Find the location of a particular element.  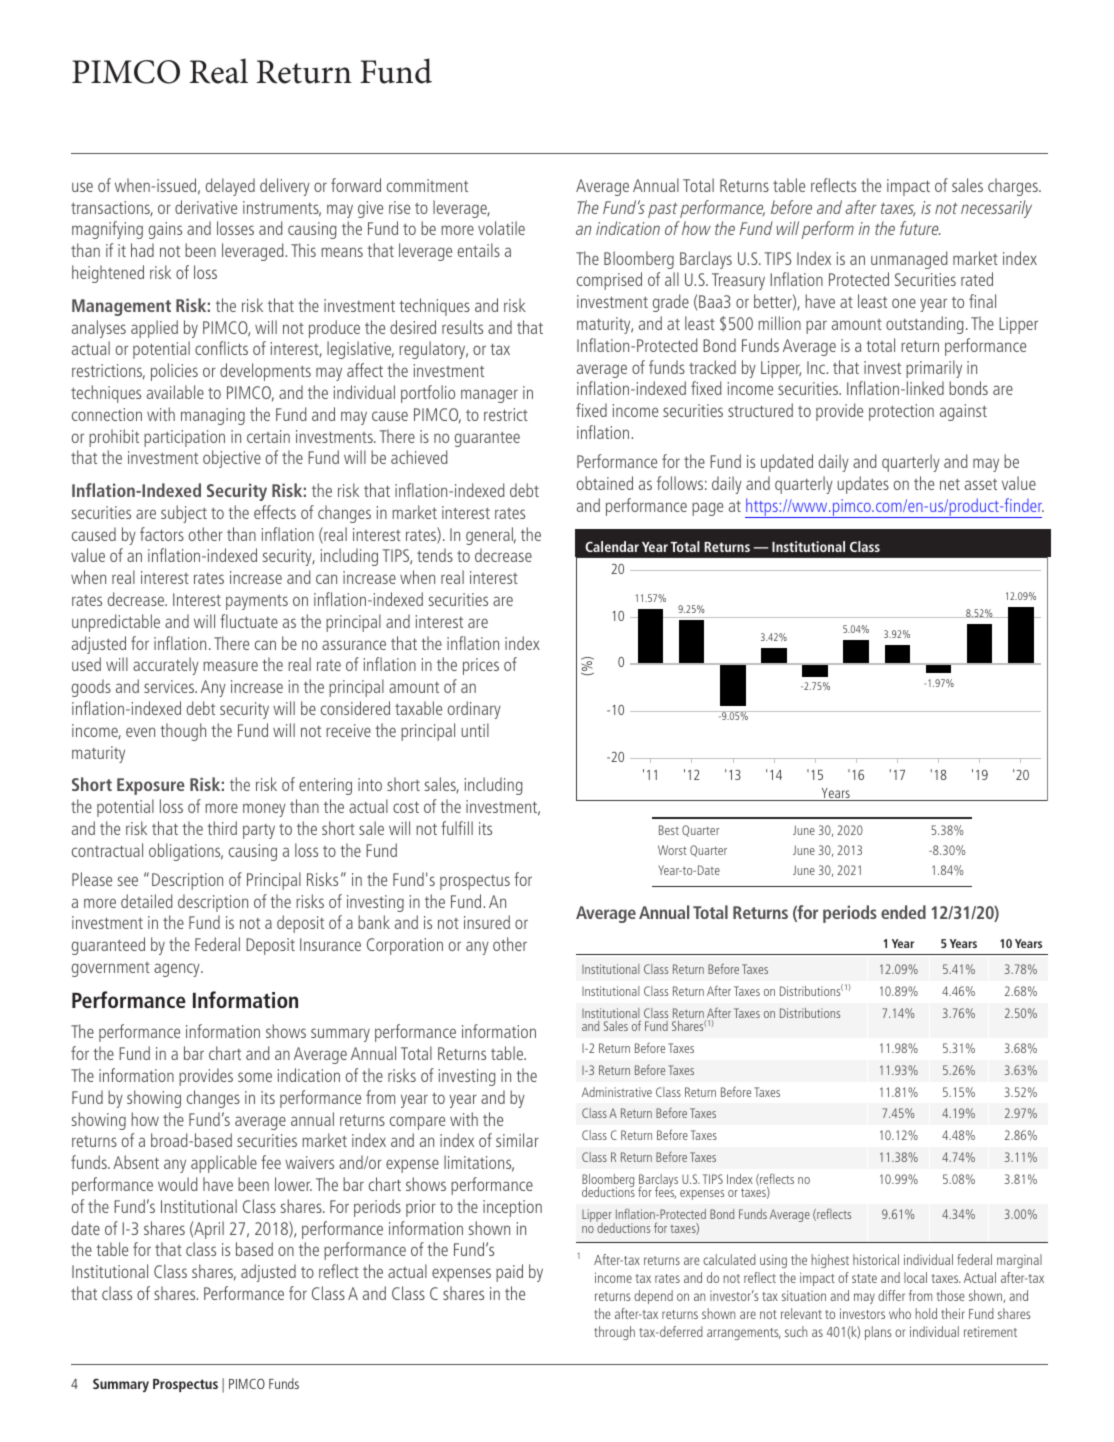

derivative is located at coordinates (206, 207).
